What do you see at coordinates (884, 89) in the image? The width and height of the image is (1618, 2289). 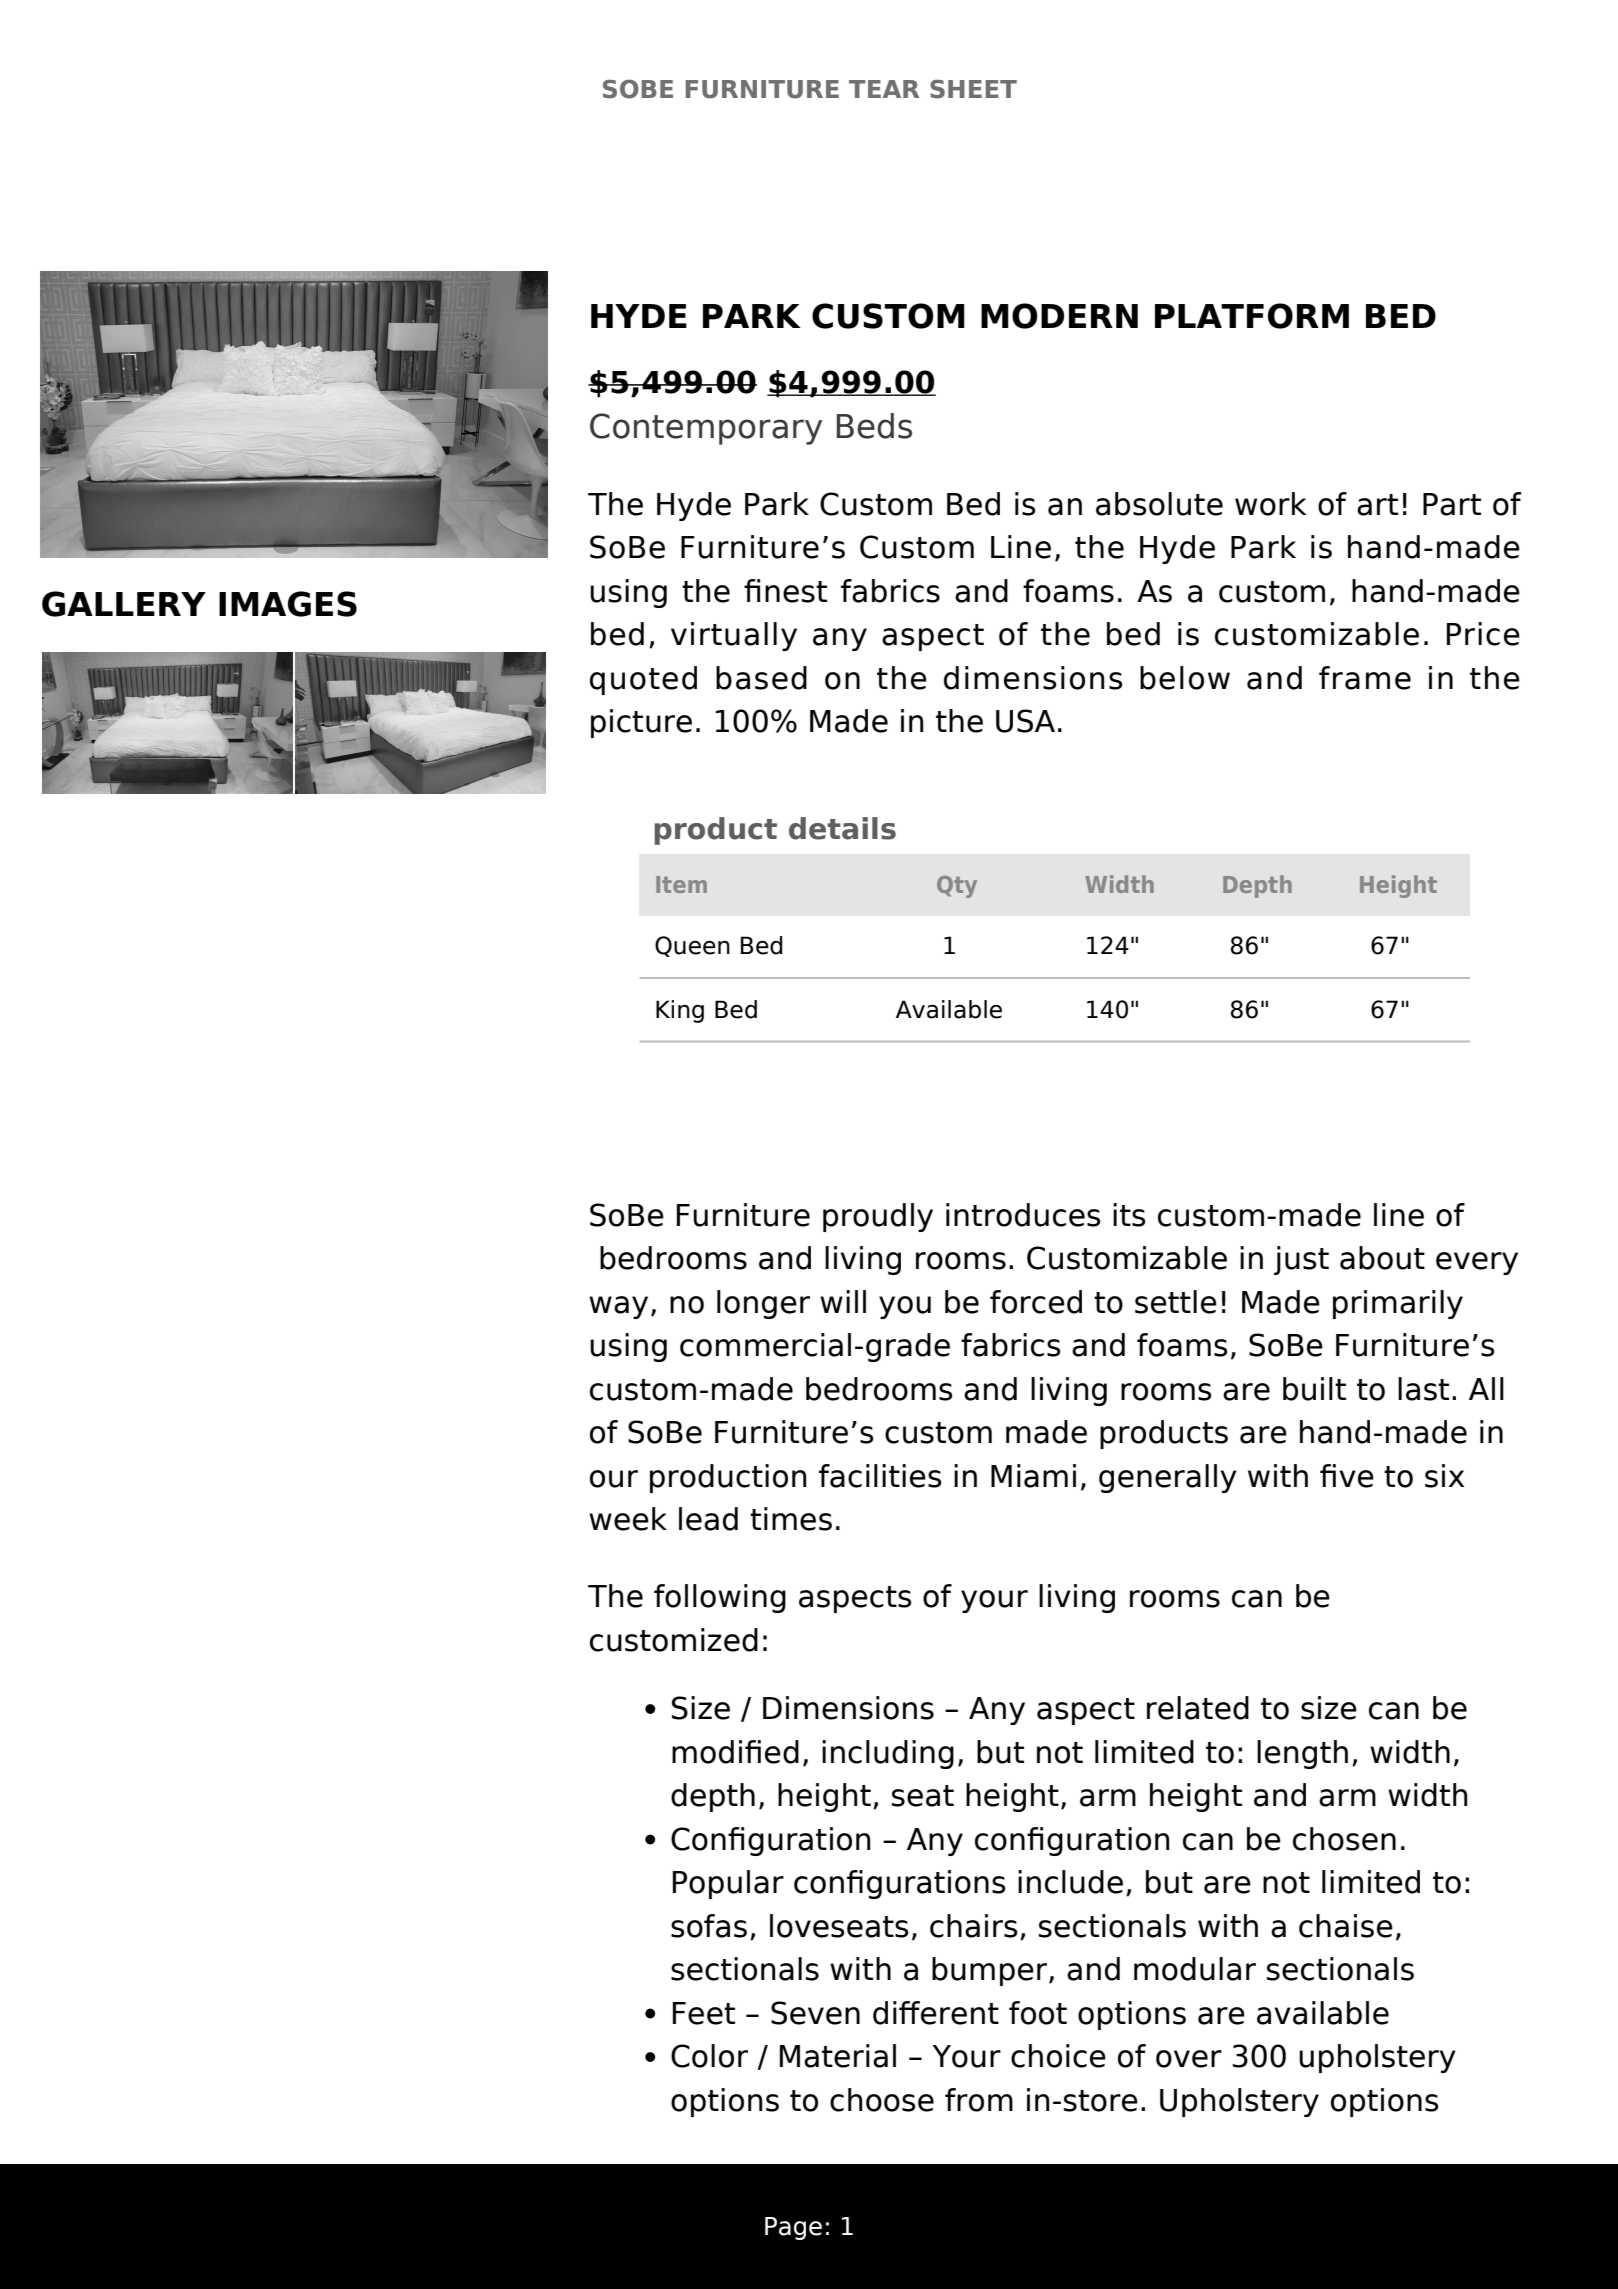 I see `TEAR` at bounding box center [884, 89].
